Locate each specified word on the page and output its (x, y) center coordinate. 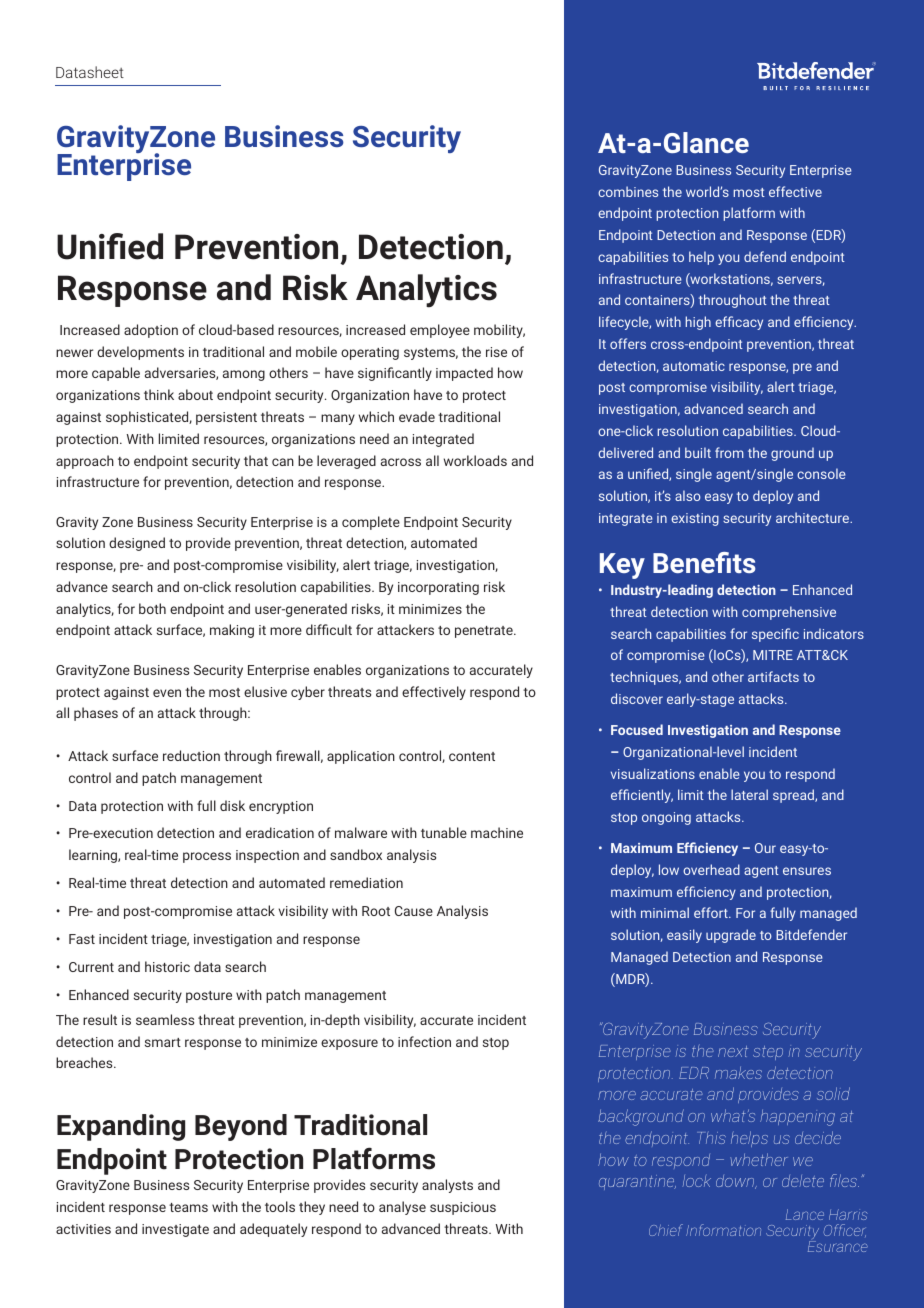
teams (188, 1207)
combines (628, 191)
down (736, 1182)
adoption (151, 331)
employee (440, 331)
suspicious (463, 1208)
